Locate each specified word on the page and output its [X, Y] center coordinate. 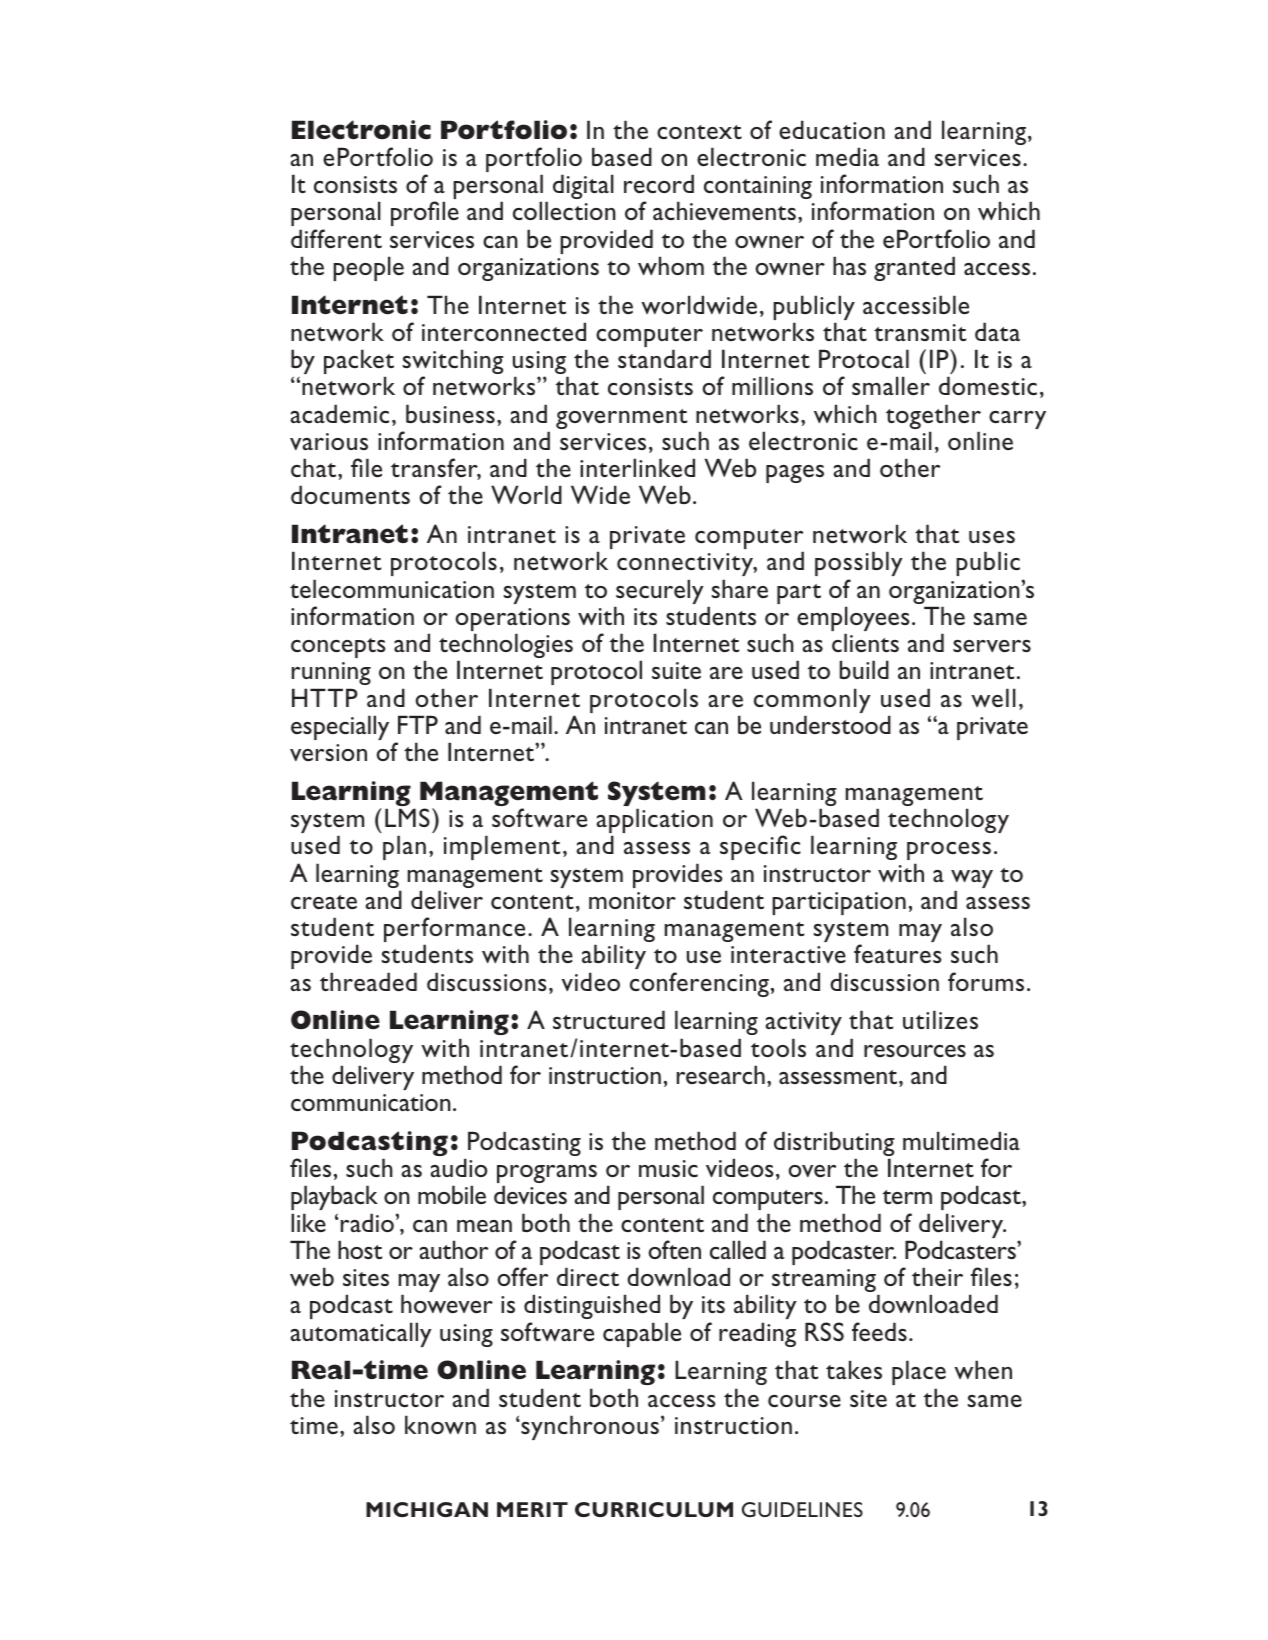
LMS [407, 817]
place [919, 1372]
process [949, 851]
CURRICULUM [654, 1509]
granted [914, 268]
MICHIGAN [427, 1509]
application [654, 822]
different [336, 239]
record [659, 184]
